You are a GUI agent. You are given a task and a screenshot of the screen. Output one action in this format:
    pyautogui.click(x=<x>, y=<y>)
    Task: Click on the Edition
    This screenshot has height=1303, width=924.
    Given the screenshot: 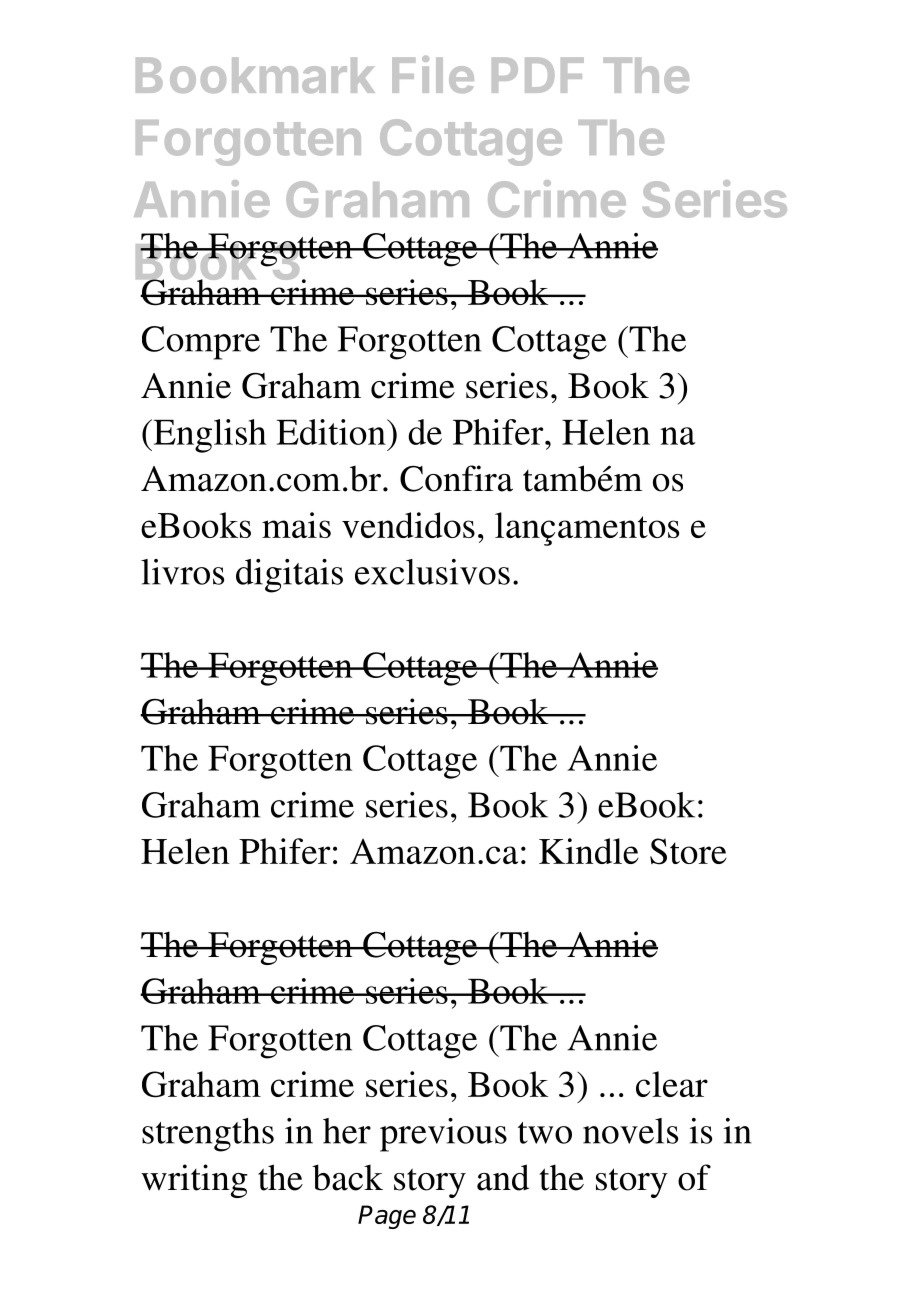 What is the action you would take?
    pyautogui.click(x=332, y=432)
